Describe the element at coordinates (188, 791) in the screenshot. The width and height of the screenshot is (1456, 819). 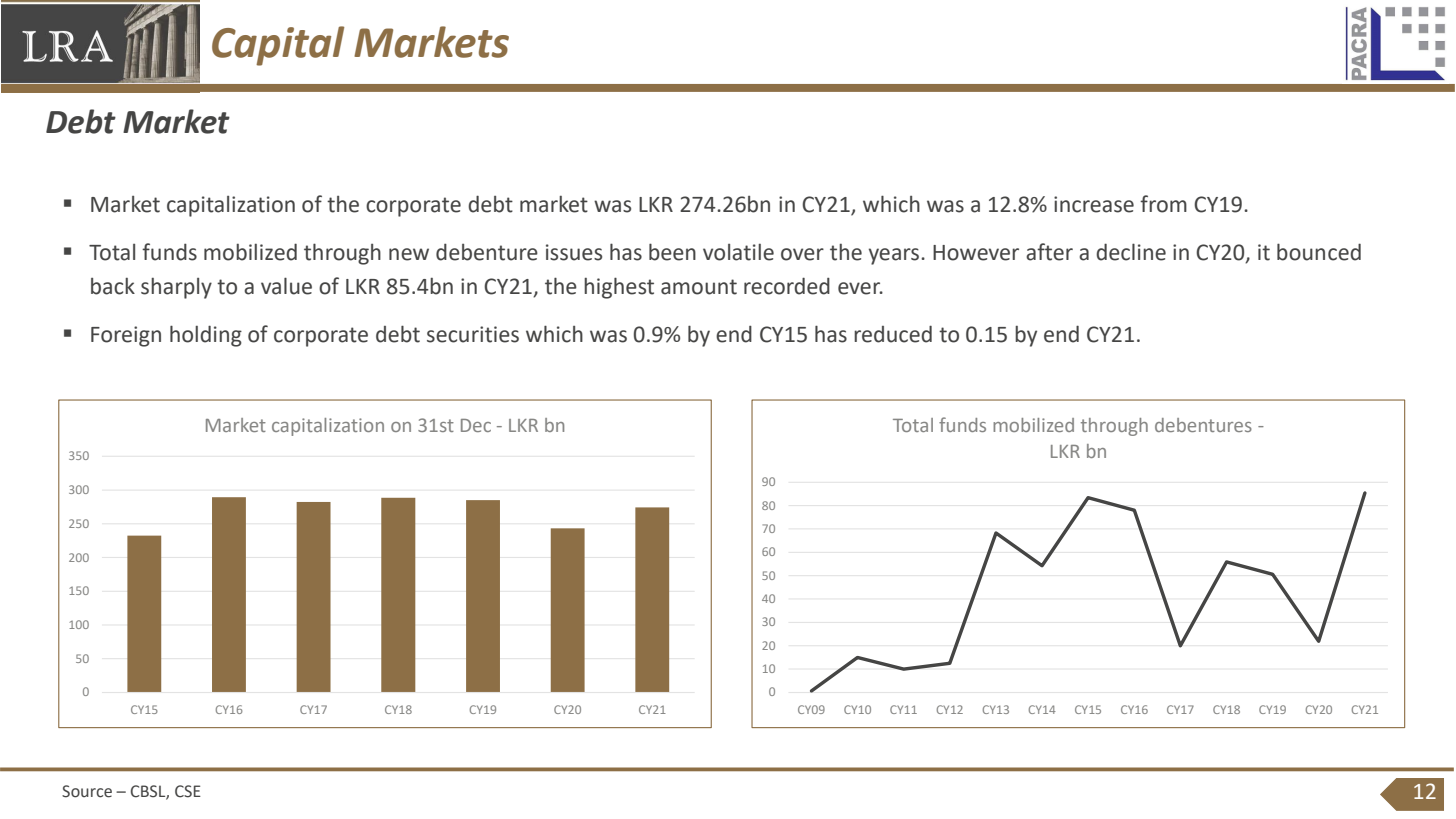
I see `CSE` at that location.
